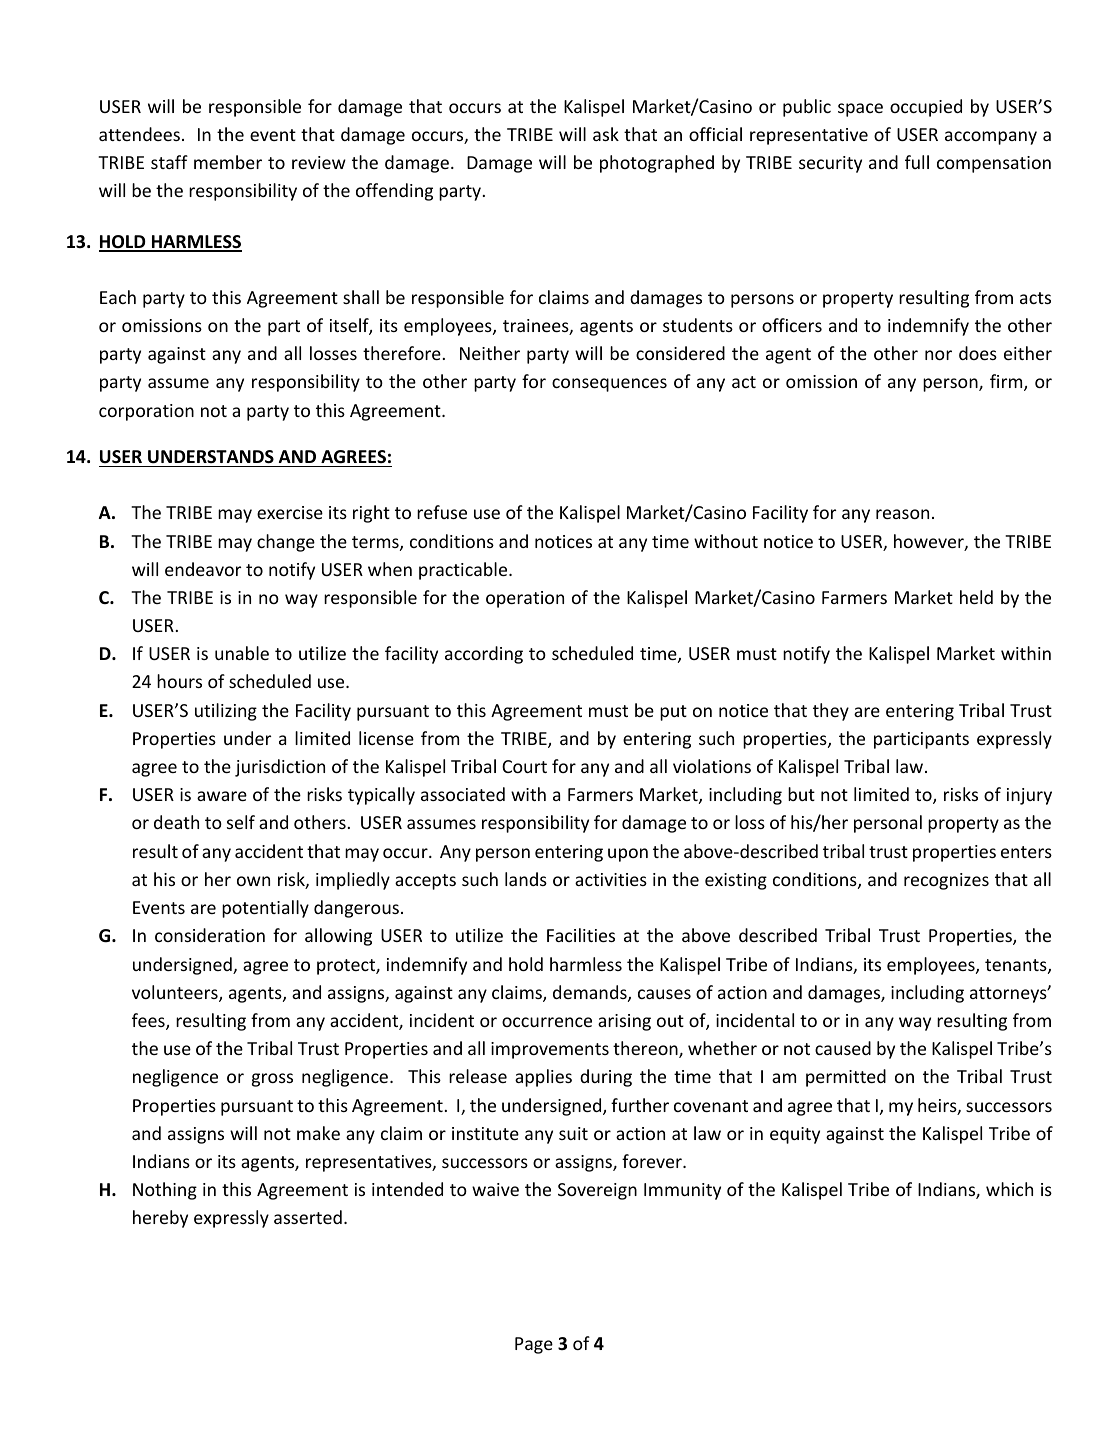 The height and width of the screenshot is (1446, 1118). Describe the element at coordinates (606, 134) in the screenshot. I see `ask` at that location.
